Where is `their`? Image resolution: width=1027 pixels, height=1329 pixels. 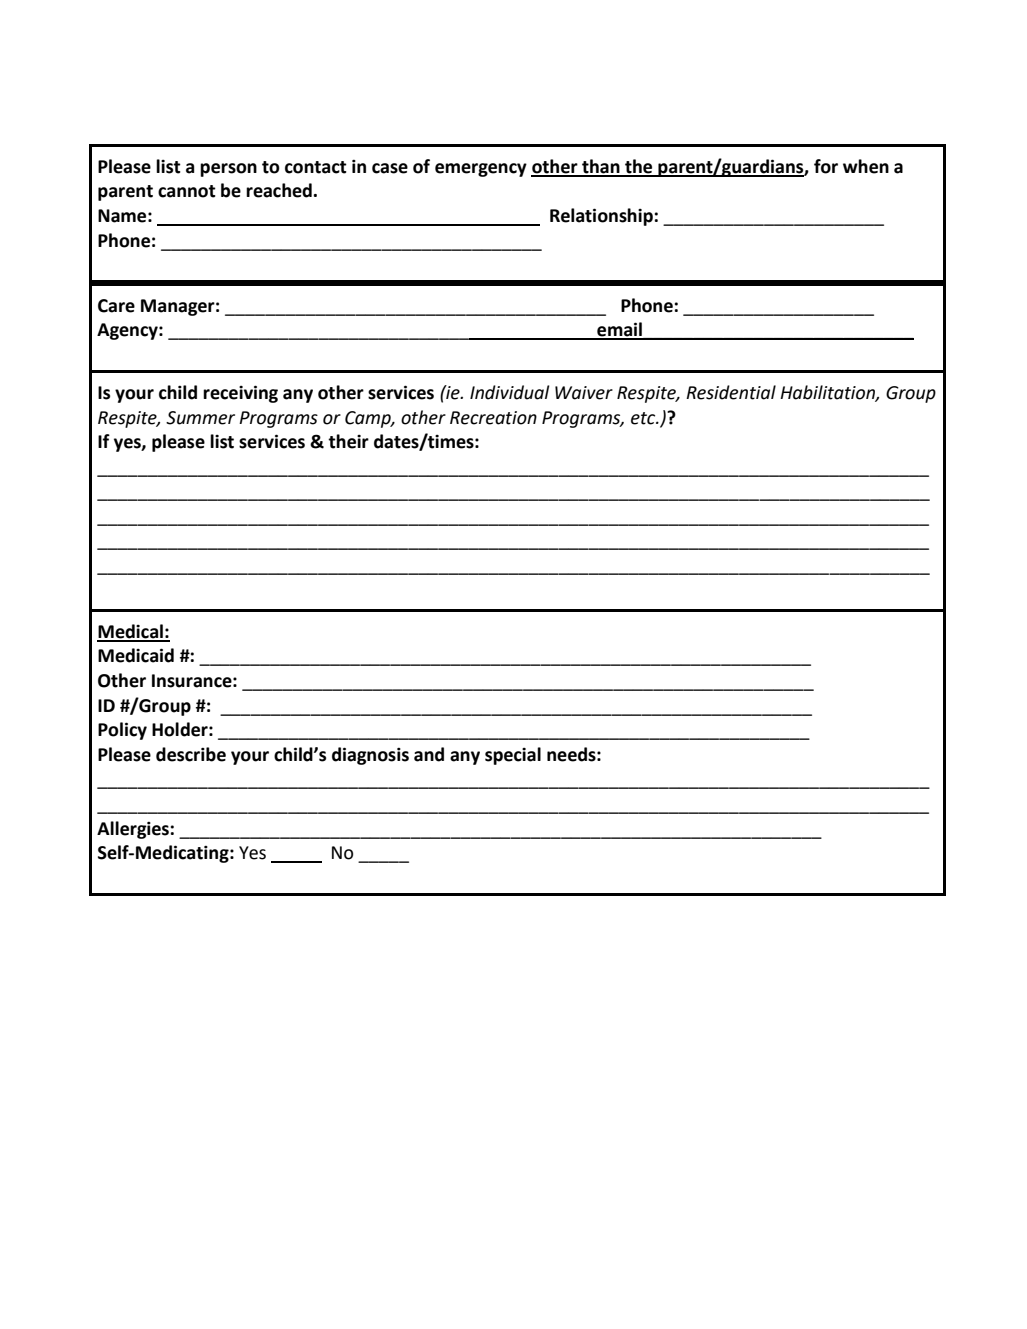
their is located at coordinates (348, 441).
